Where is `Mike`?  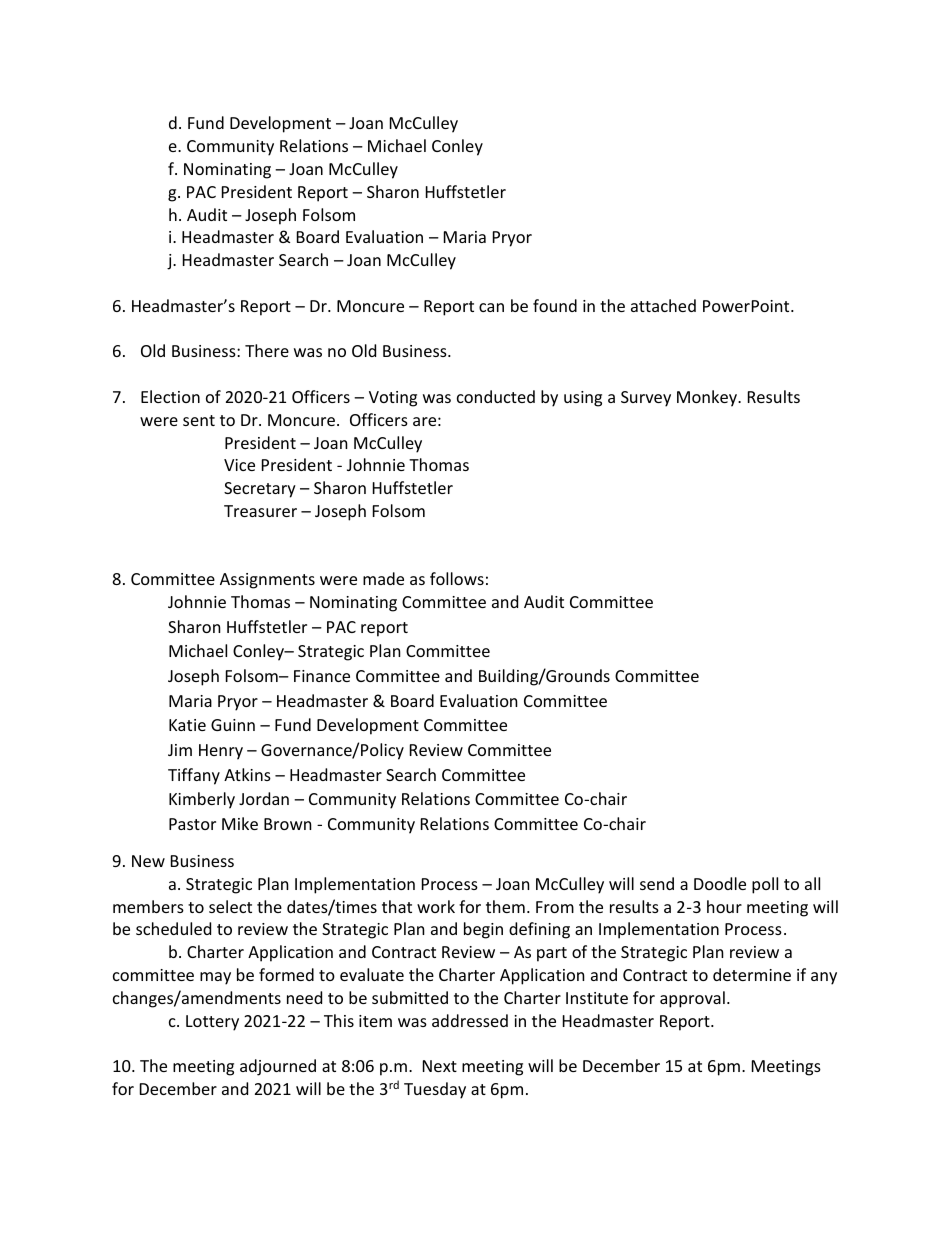 Mike is located at coordinates (240, 823).
